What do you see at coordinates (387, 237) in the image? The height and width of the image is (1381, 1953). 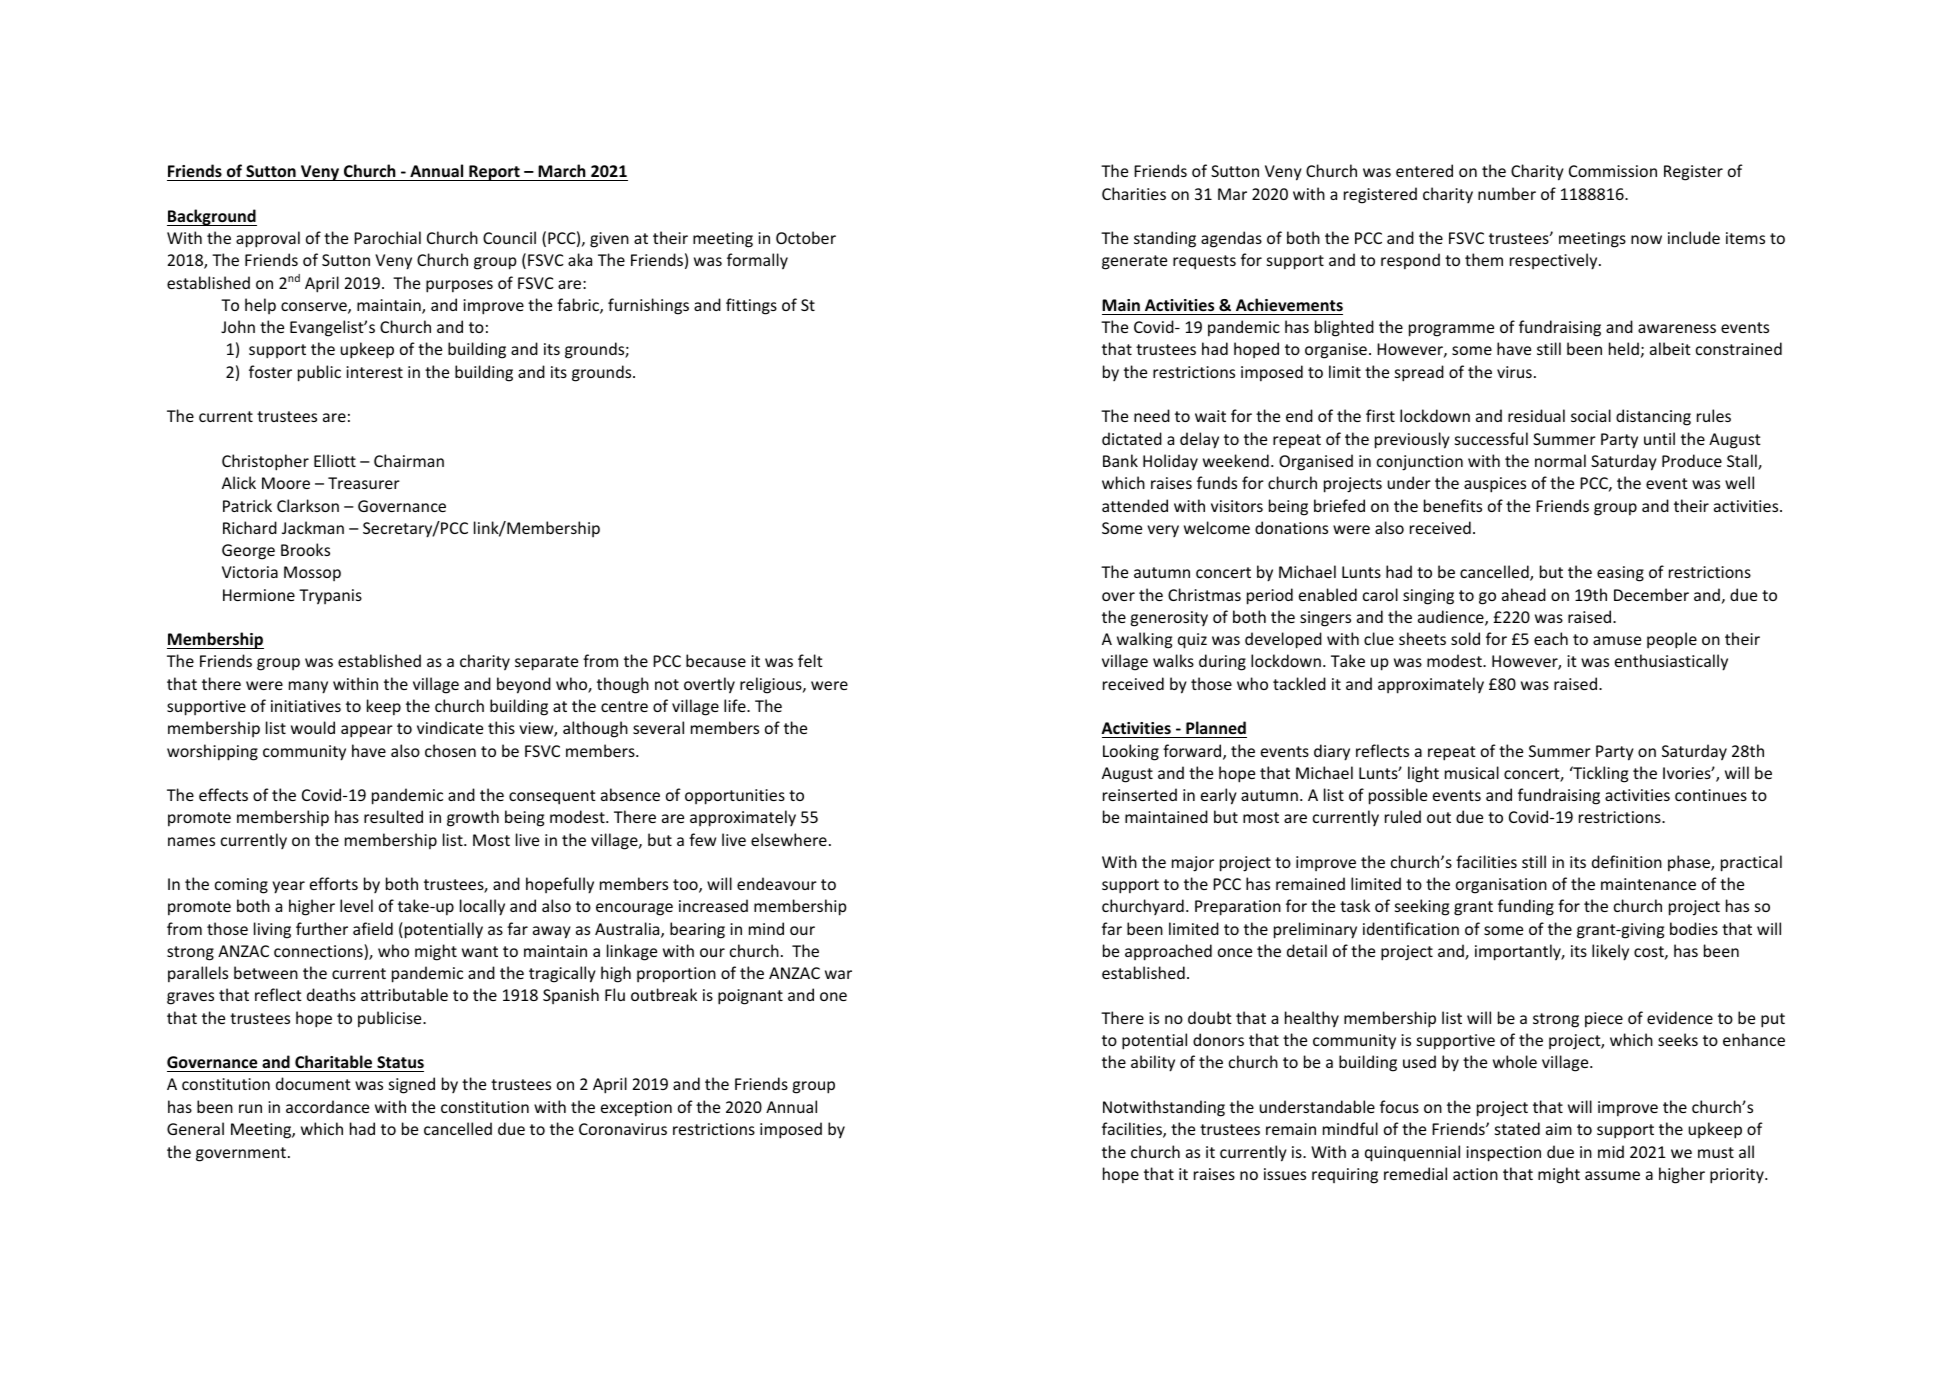 I see `Parochial` at bounding box center [387, 237].
